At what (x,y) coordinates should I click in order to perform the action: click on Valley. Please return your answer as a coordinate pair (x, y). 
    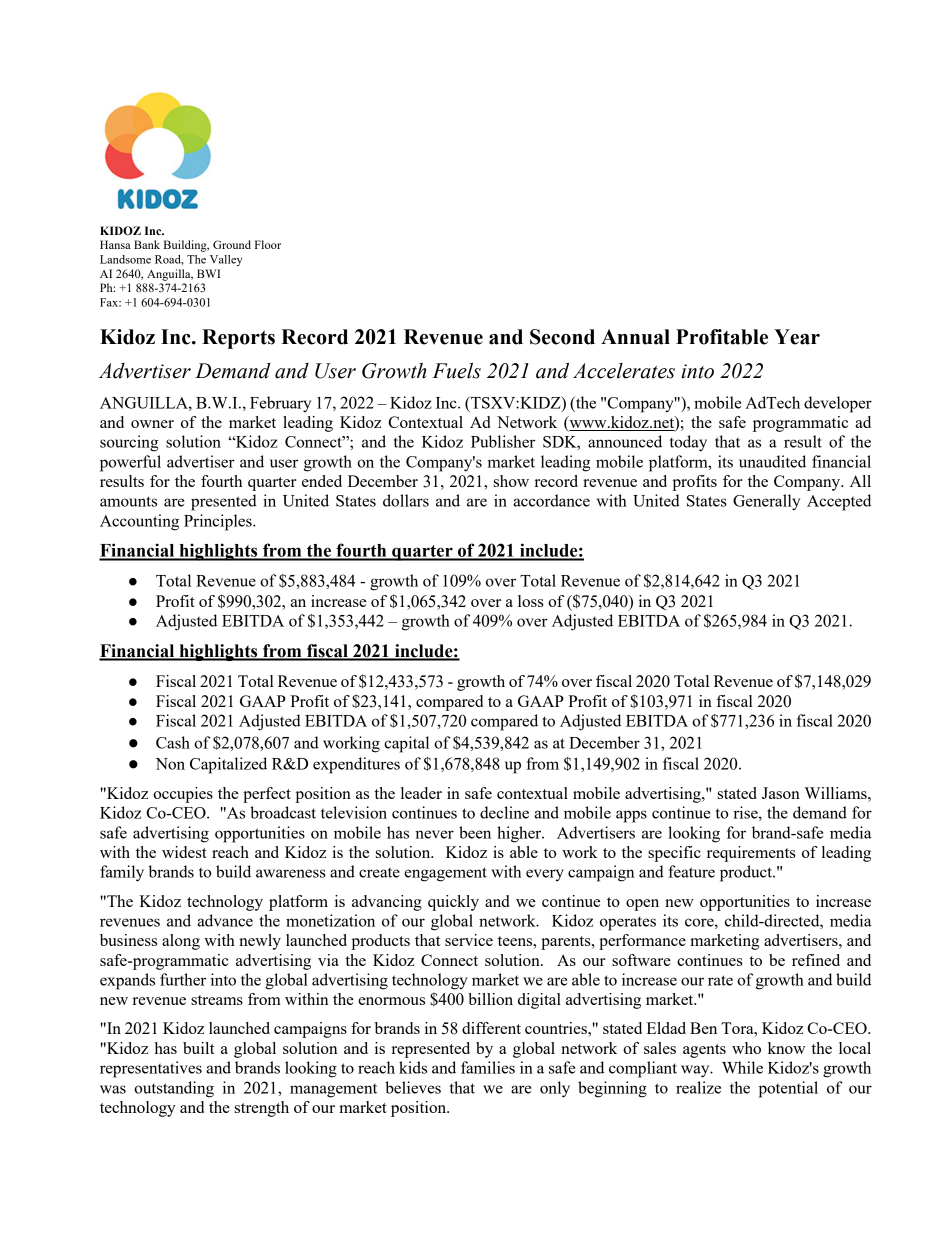
    Looking at the image, I should click on (226, 260).
